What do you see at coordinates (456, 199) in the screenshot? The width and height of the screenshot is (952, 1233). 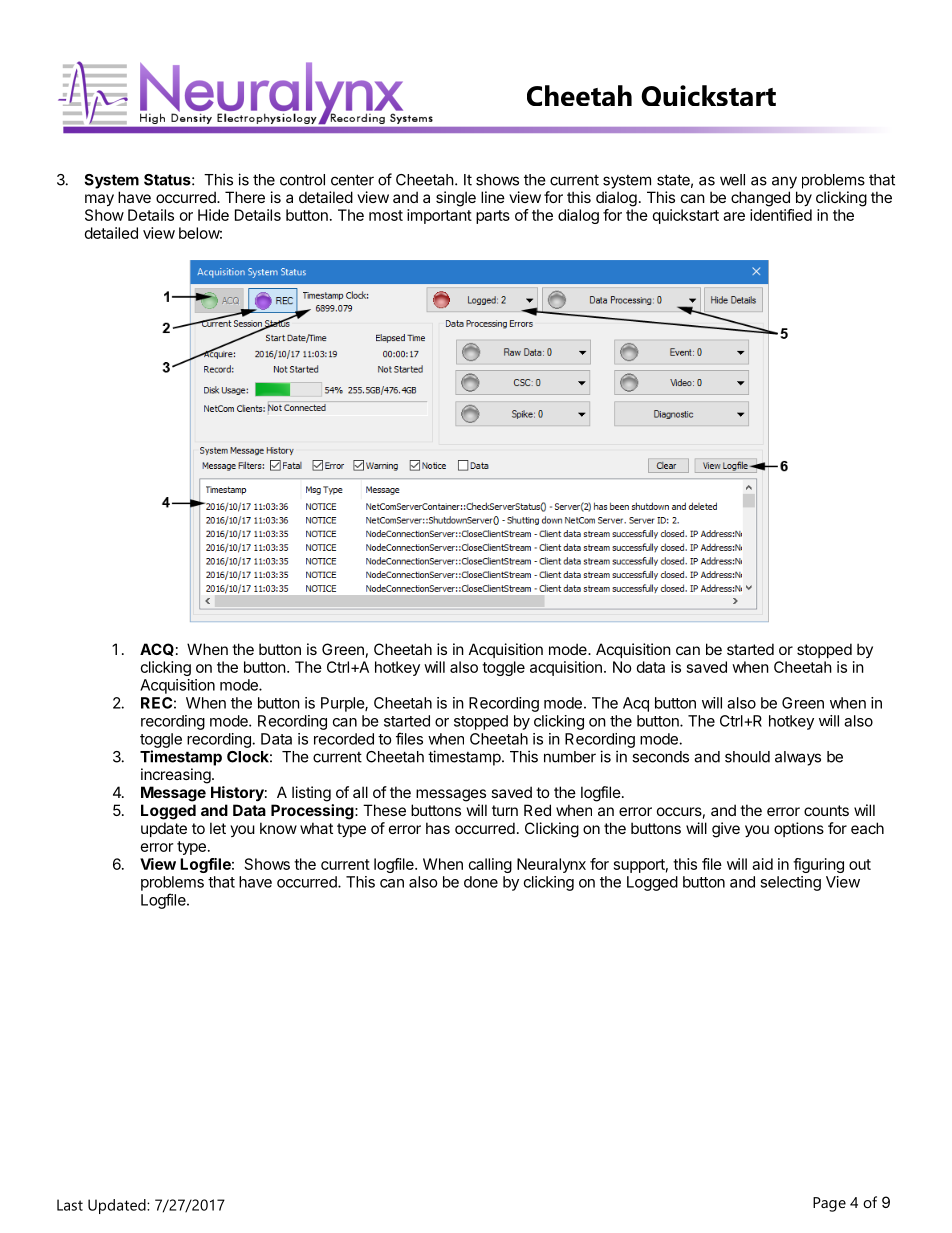 I see `single` at bounding box center [456, 199].
